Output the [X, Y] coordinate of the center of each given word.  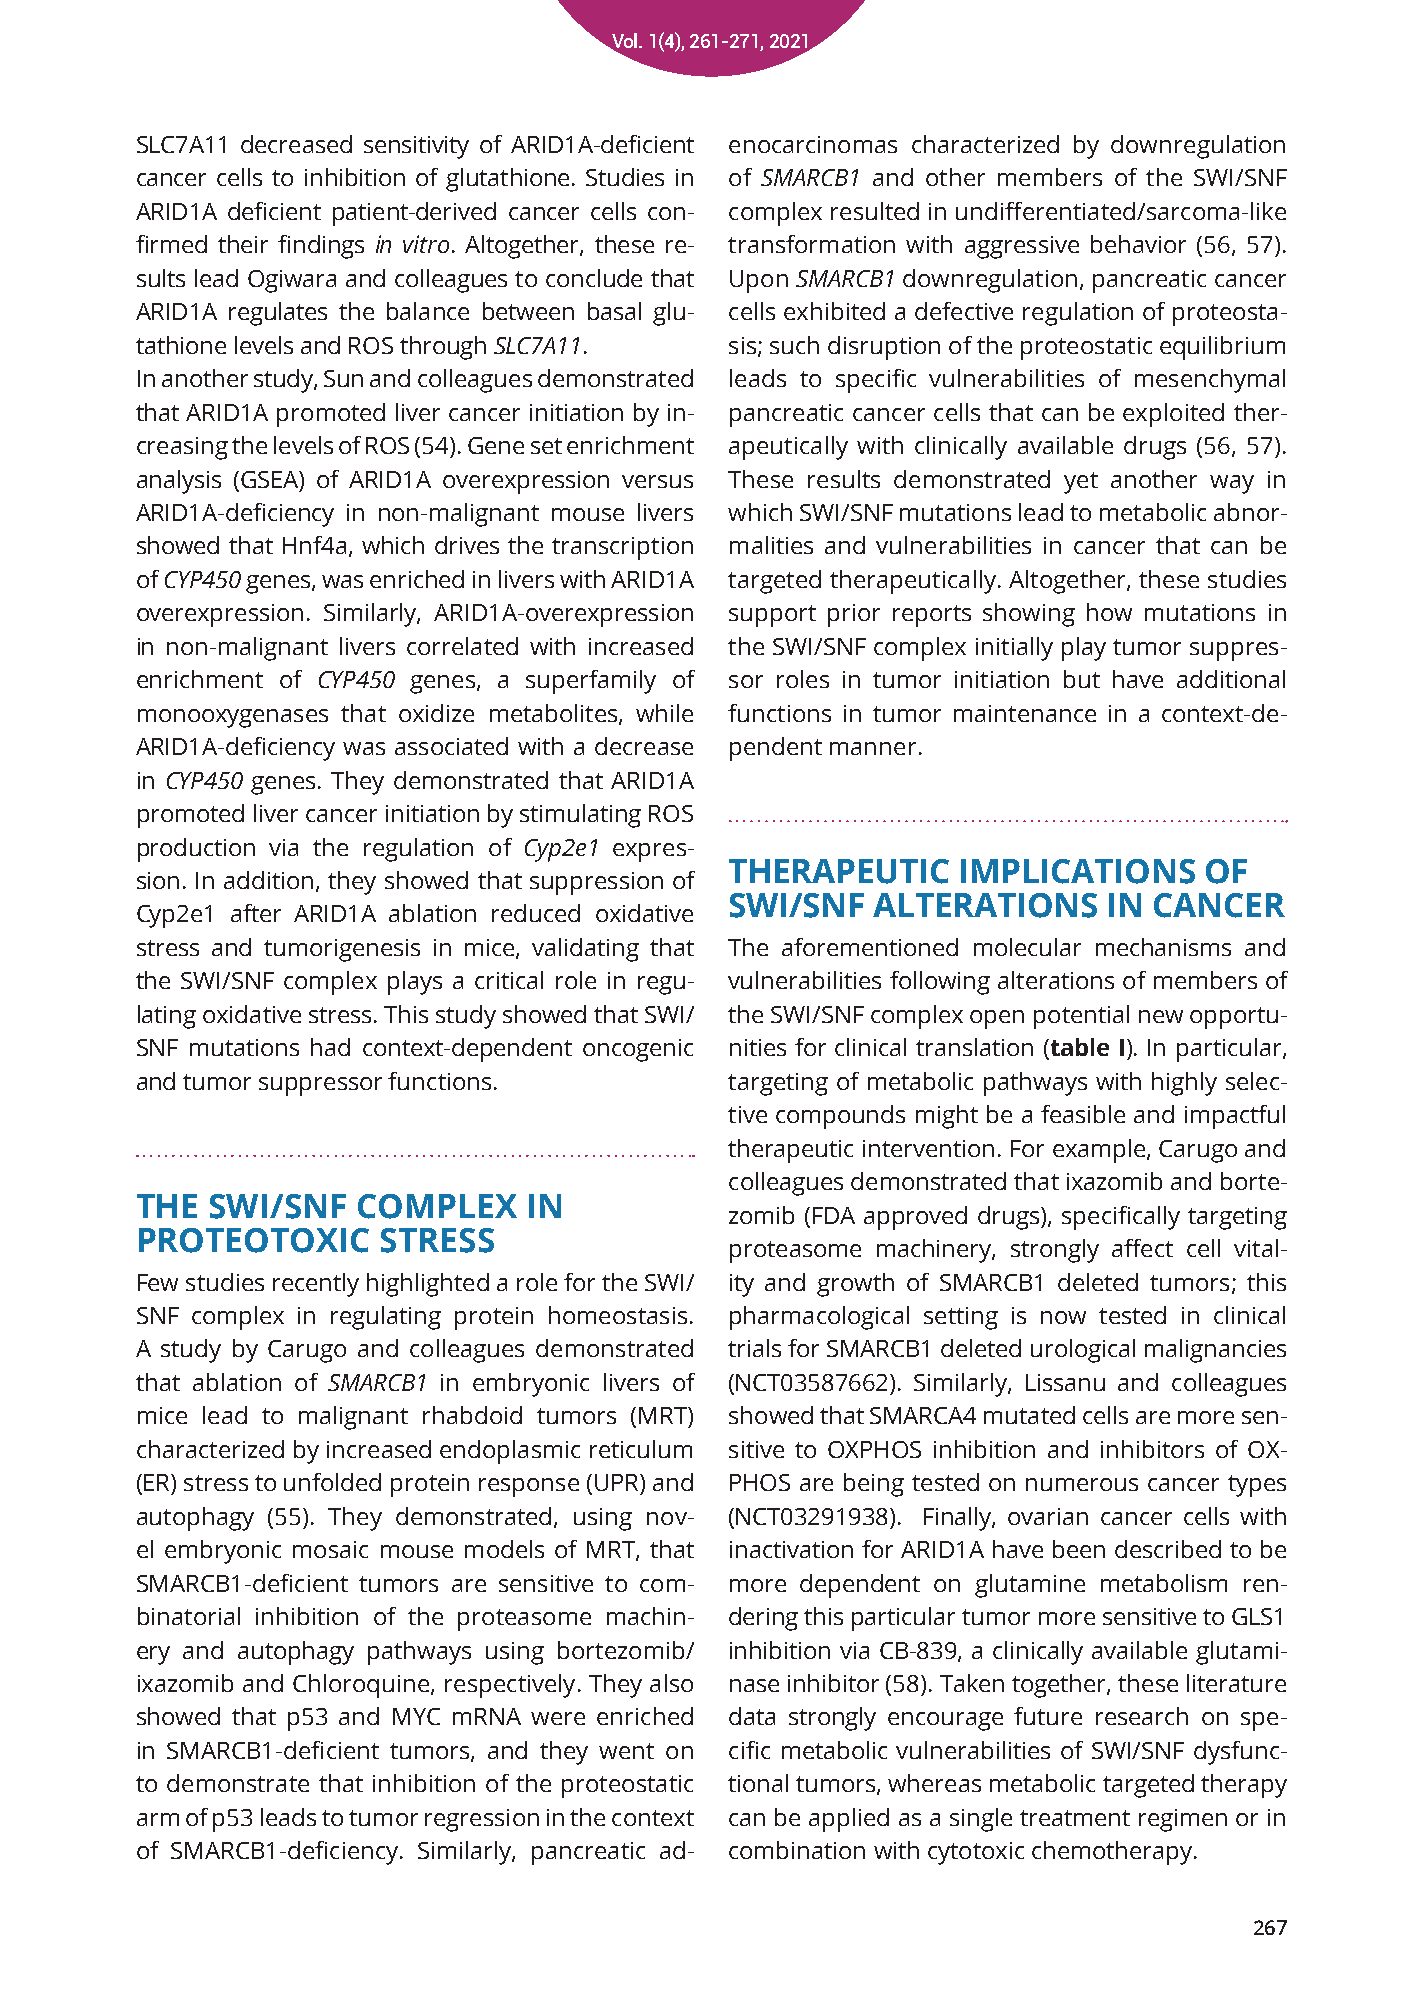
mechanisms [1163, 947]
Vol [625, 42]
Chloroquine [362, 1686]
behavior [1138, 244]
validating [585, 950]
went [626, 1751]
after [256, 913]
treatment [1075, 1818]
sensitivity [416, 147]
